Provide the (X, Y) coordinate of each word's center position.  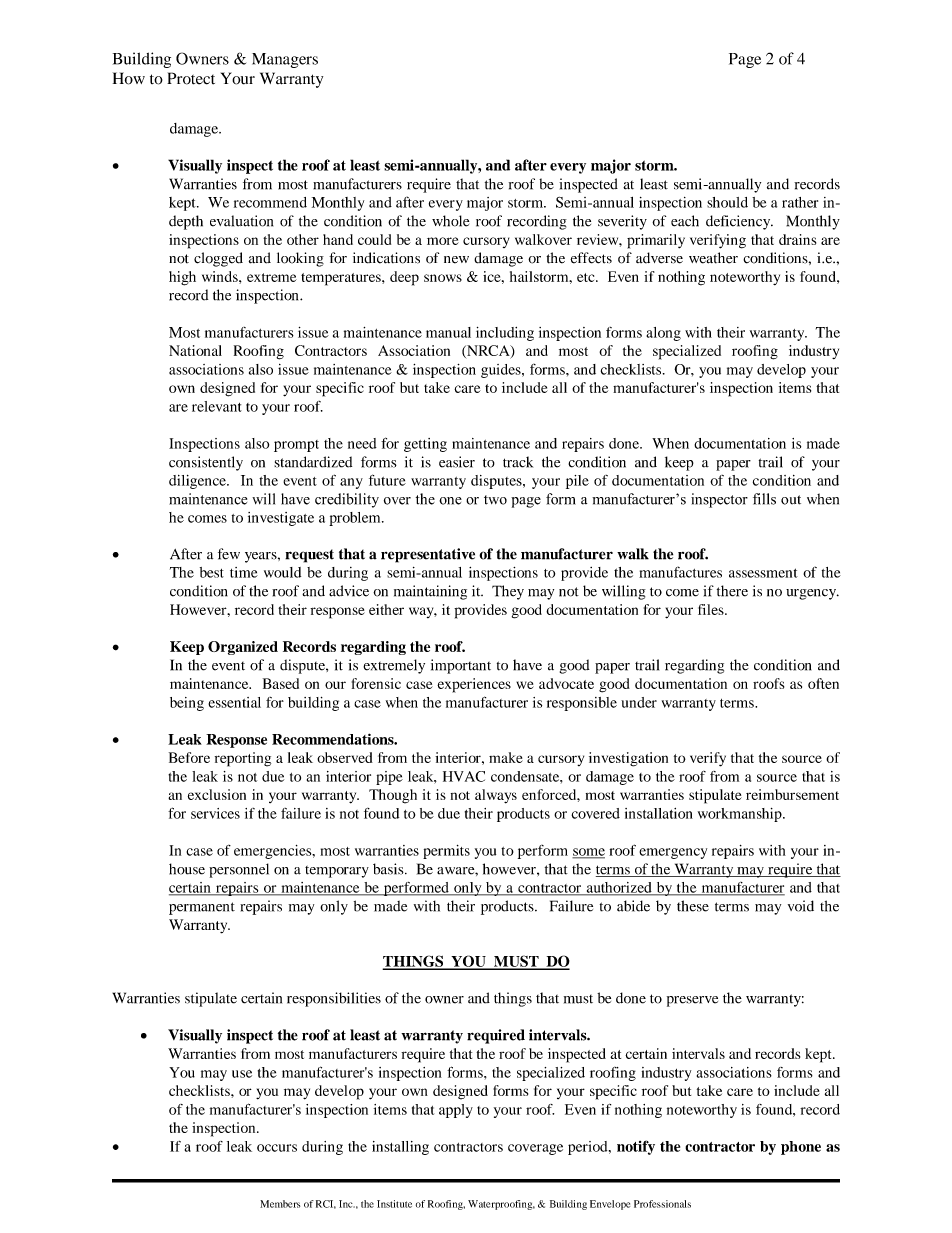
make (506, 757)
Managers (285, 60)
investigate (281, 519)
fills (764, 499)
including (505, 334)
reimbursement (792, 794)
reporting (243, 759)
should (727, 202)
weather (713, 258)
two (495, 500)
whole (450, 221)
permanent (202, 908)
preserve (692, 1001)
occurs (277, 1148)
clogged (218, 259)
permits (446, 852)
